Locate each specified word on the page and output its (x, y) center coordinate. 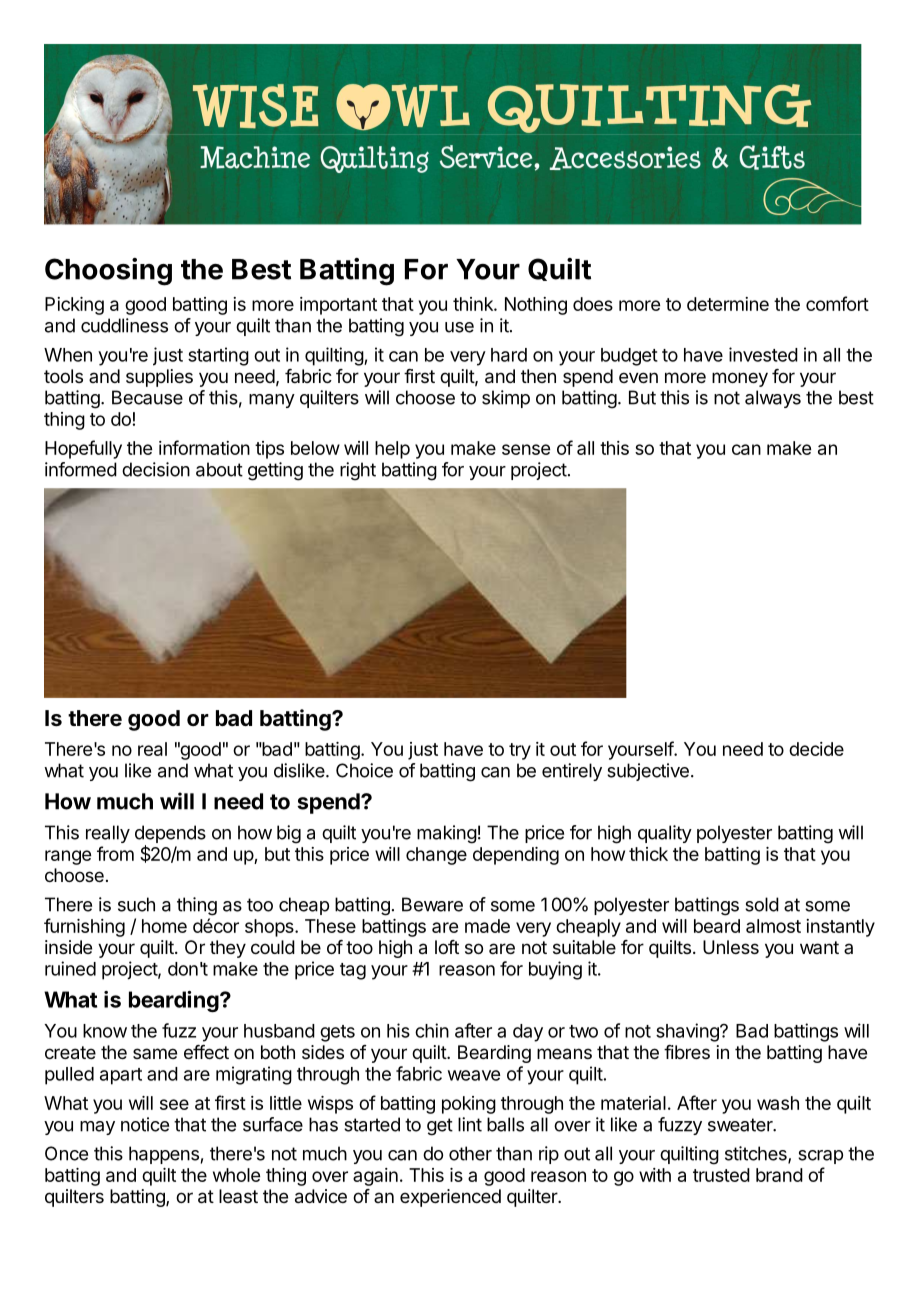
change (436, 856)
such (136, 904)
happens (164, 1155)
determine (728, 304)
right (358, 471)
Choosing (108, 272)
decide (816, 749)
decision (156, 469)
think (474, 304)
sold (762, 904)
